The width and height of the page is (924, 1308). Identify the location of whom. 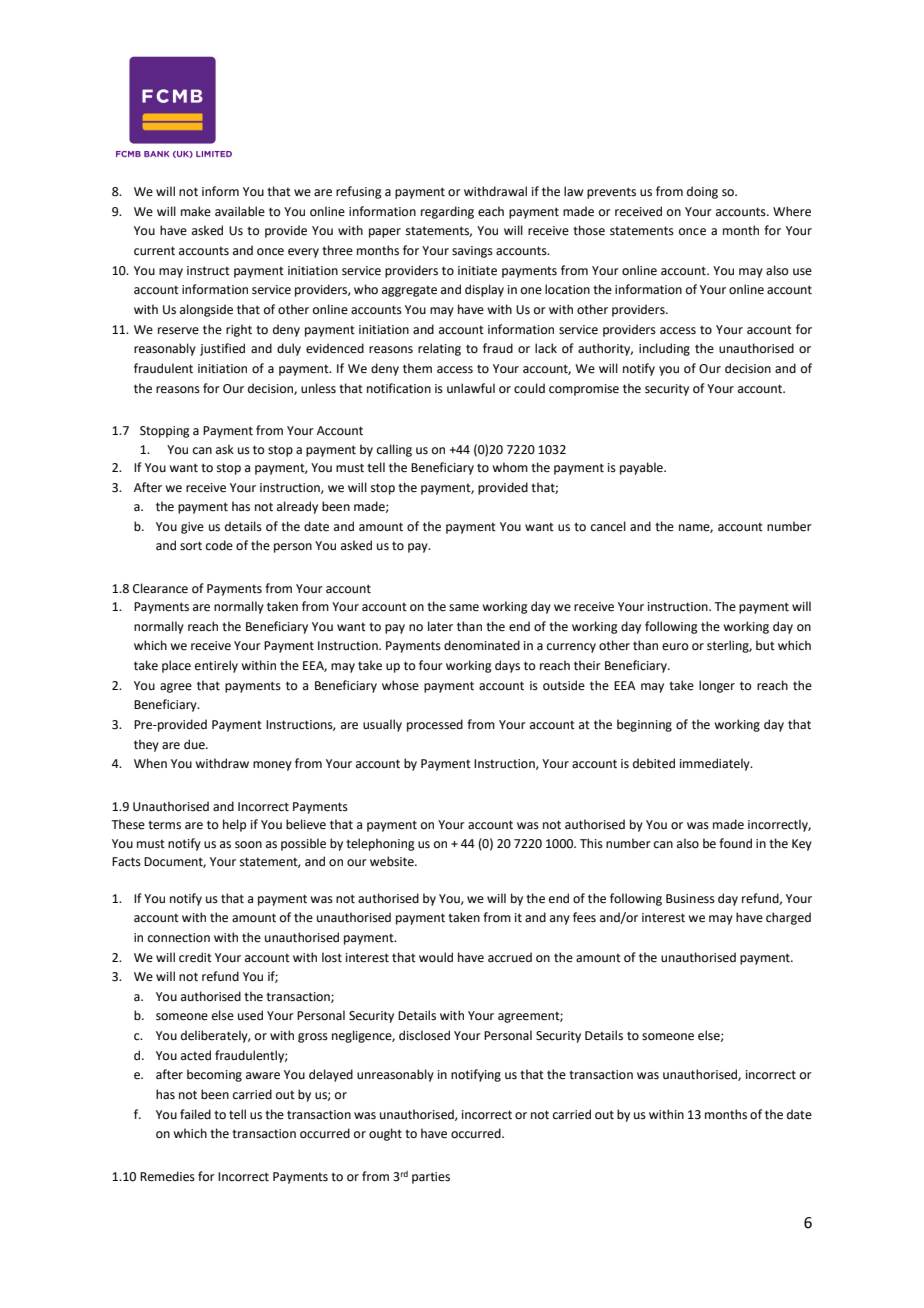
(510, 467).
